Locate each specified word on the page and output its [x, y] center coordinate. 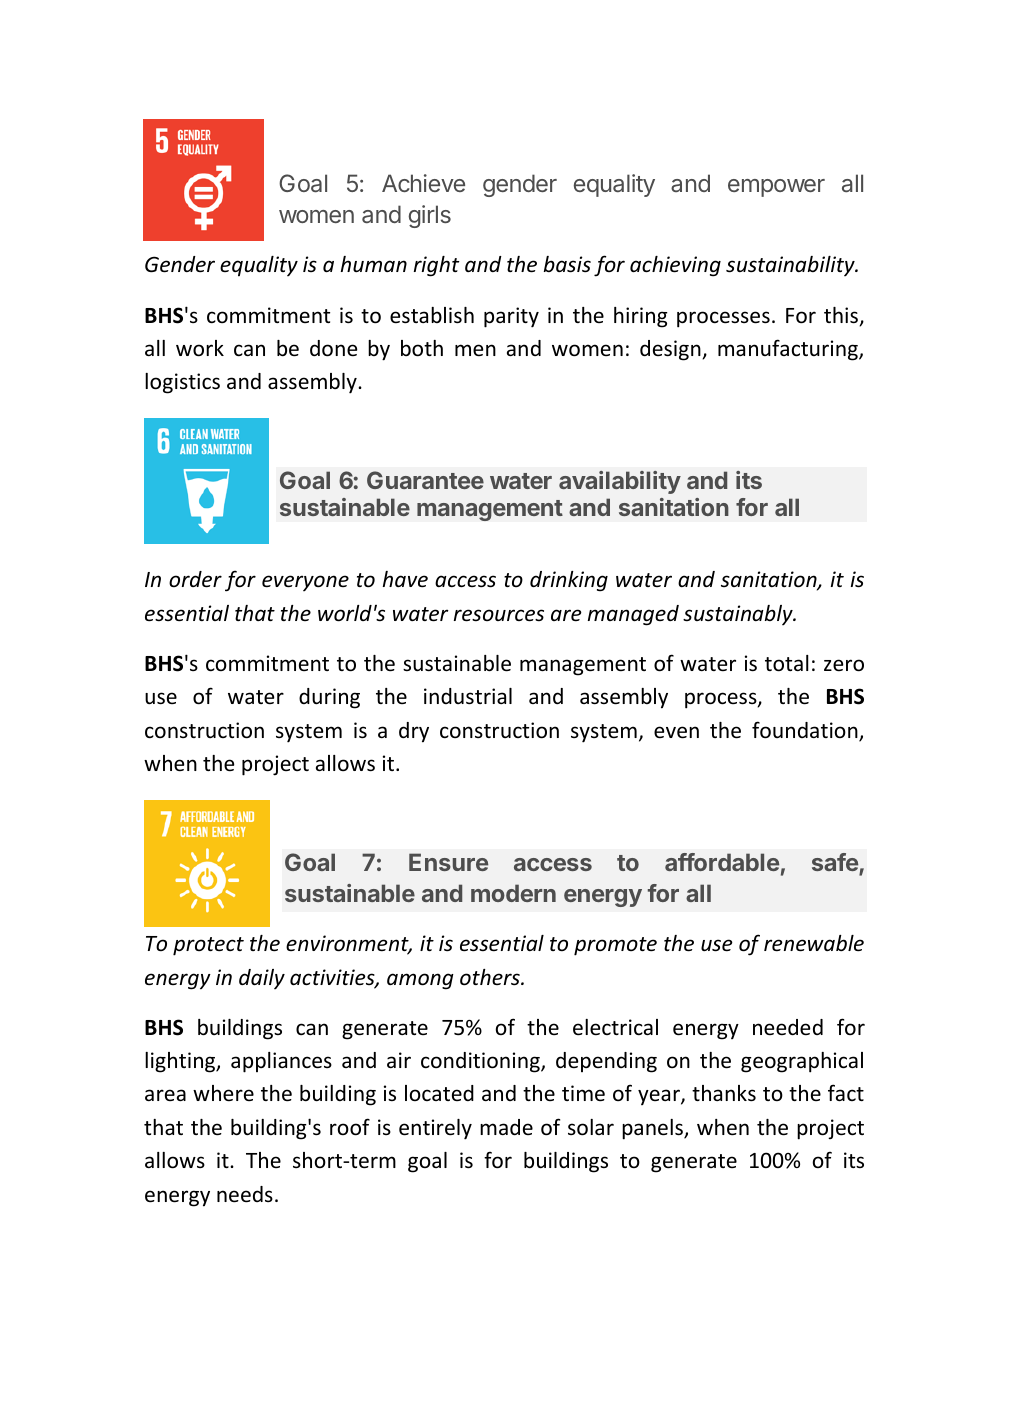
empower [776, 188]
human [374, 264]
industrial [468, 696]
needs [245, 1194]
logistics [182, 383]
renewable [814, 943]
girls [430, 216]
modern [513, 893]
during [329, 698]
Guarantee [425, 480]
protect [208, 946]
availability [620, 482]
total [787, 663]
